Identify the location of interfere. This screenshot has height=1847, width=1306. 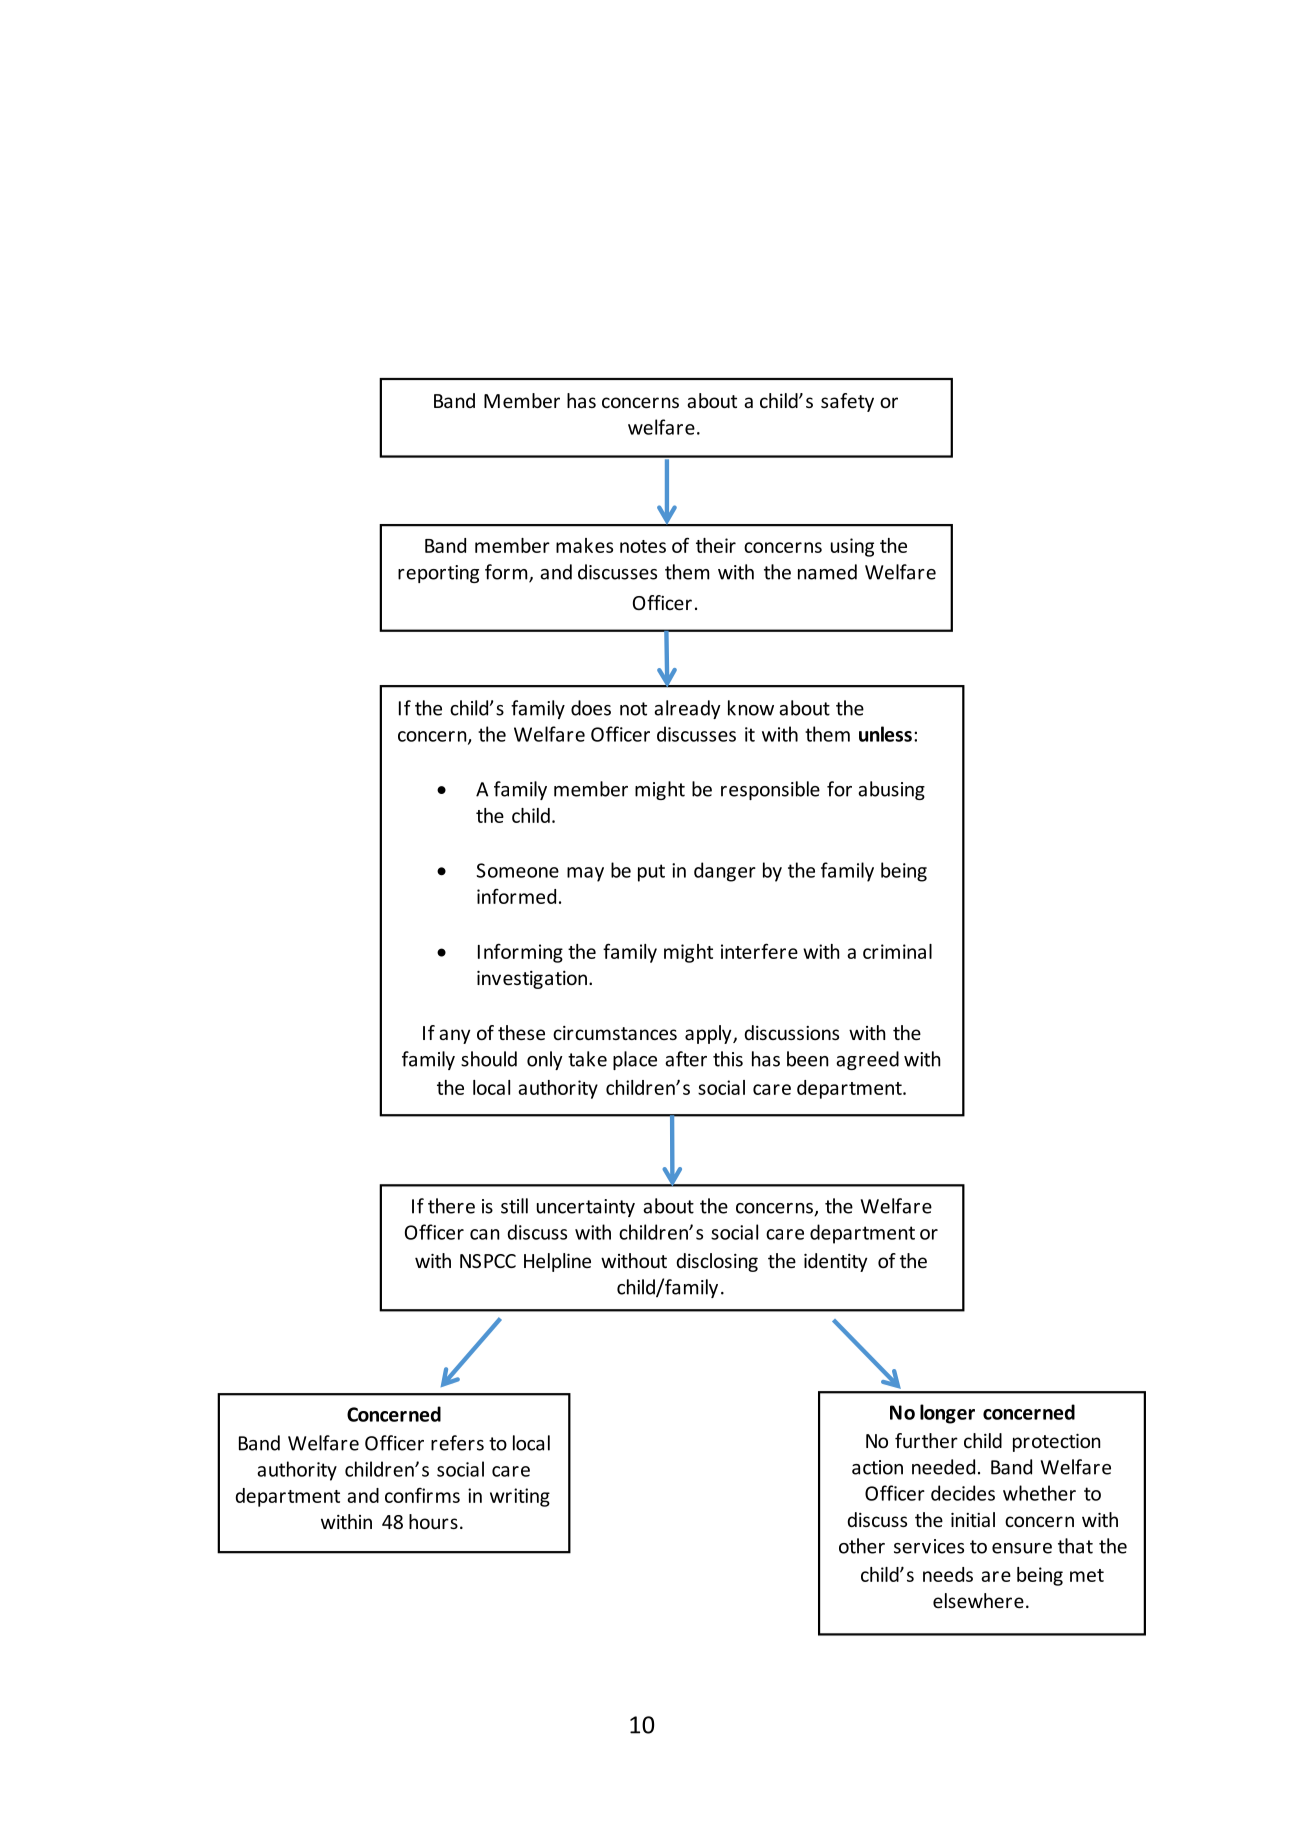
(759, 951).
